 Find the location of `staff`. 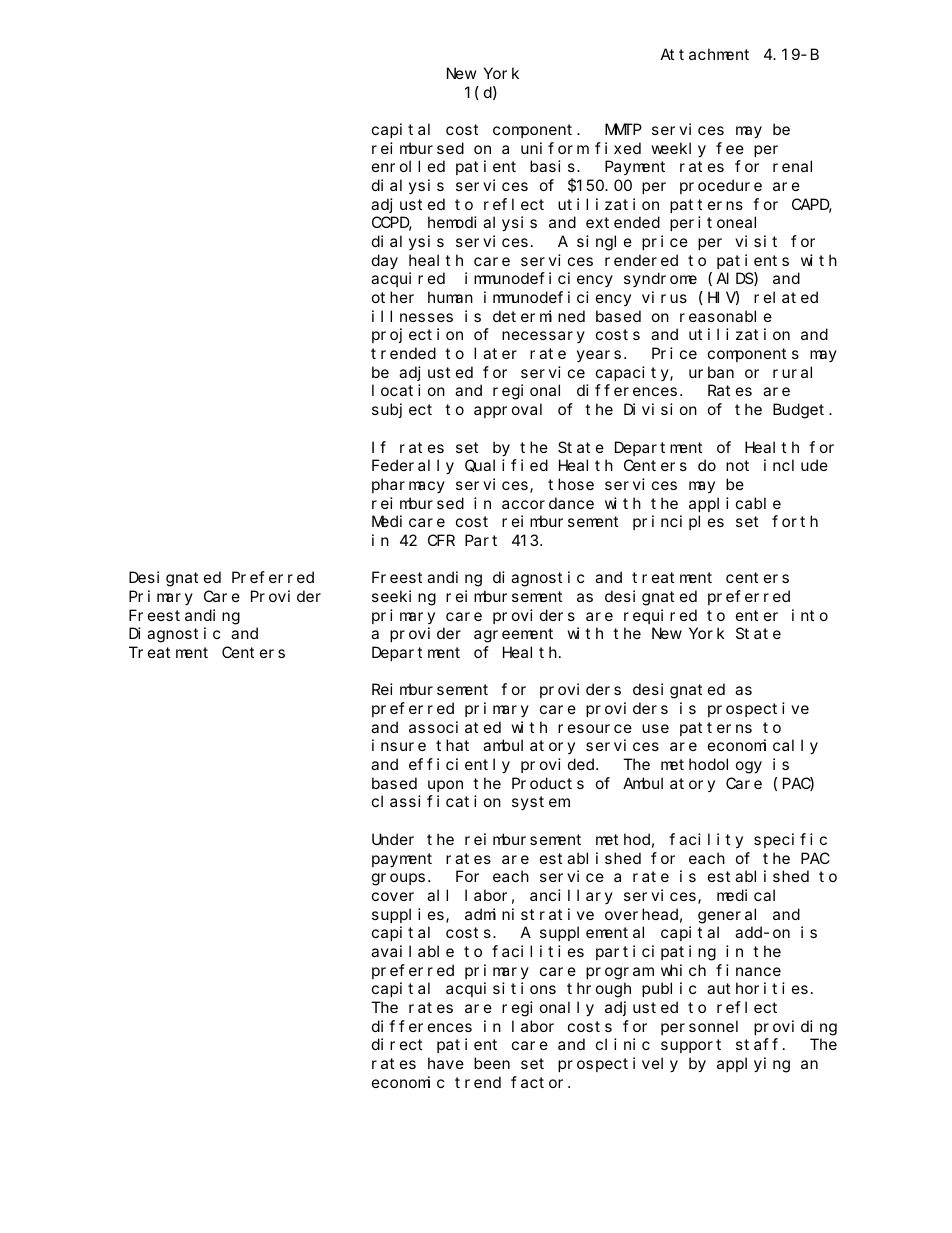

staff is located at coordinates (757, 1044).
